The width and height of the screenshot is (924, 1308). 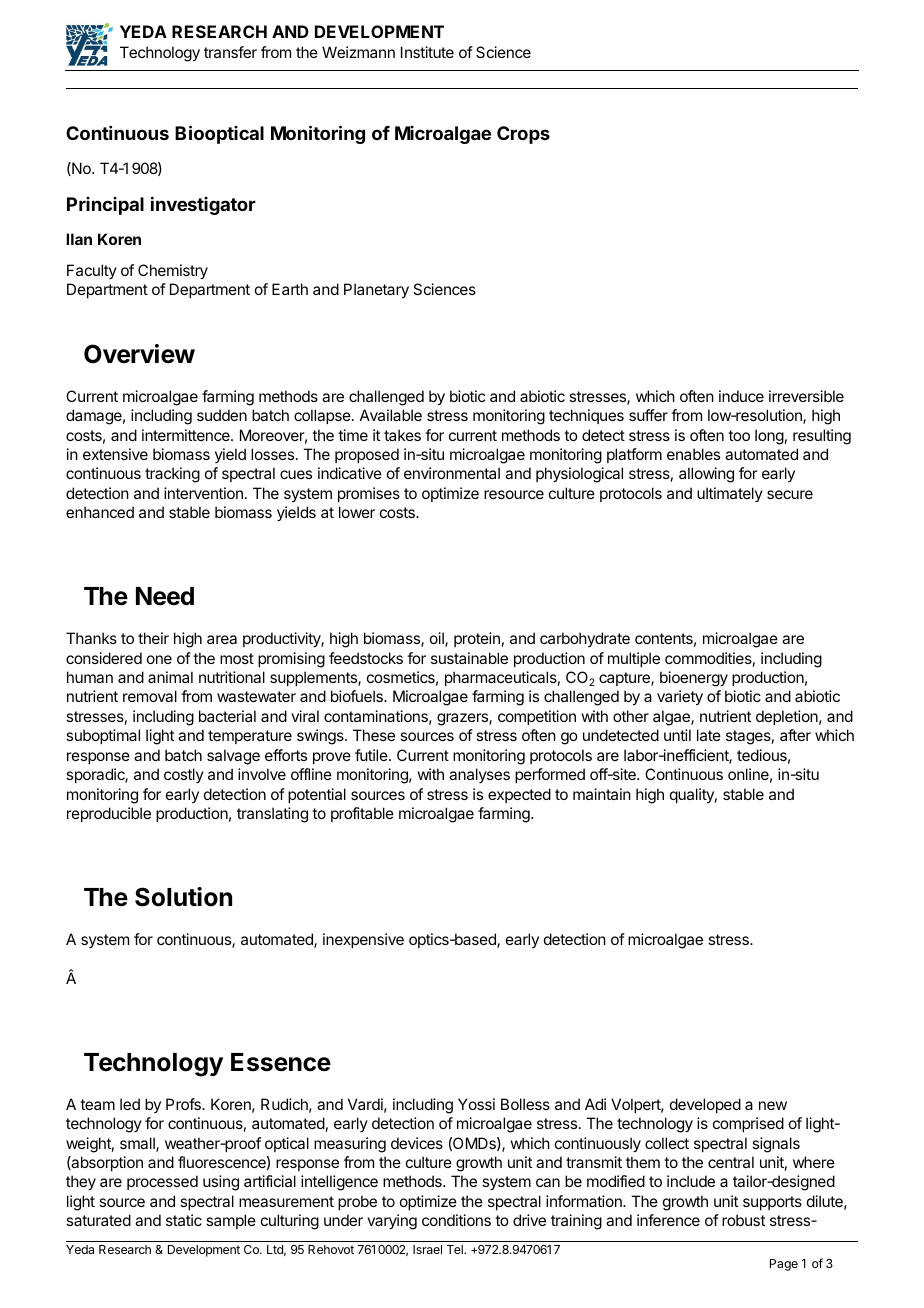 What do you see at coordinates (523, 135) in the screenshot?
I see `Crops` at bounding box center [523, 135].
